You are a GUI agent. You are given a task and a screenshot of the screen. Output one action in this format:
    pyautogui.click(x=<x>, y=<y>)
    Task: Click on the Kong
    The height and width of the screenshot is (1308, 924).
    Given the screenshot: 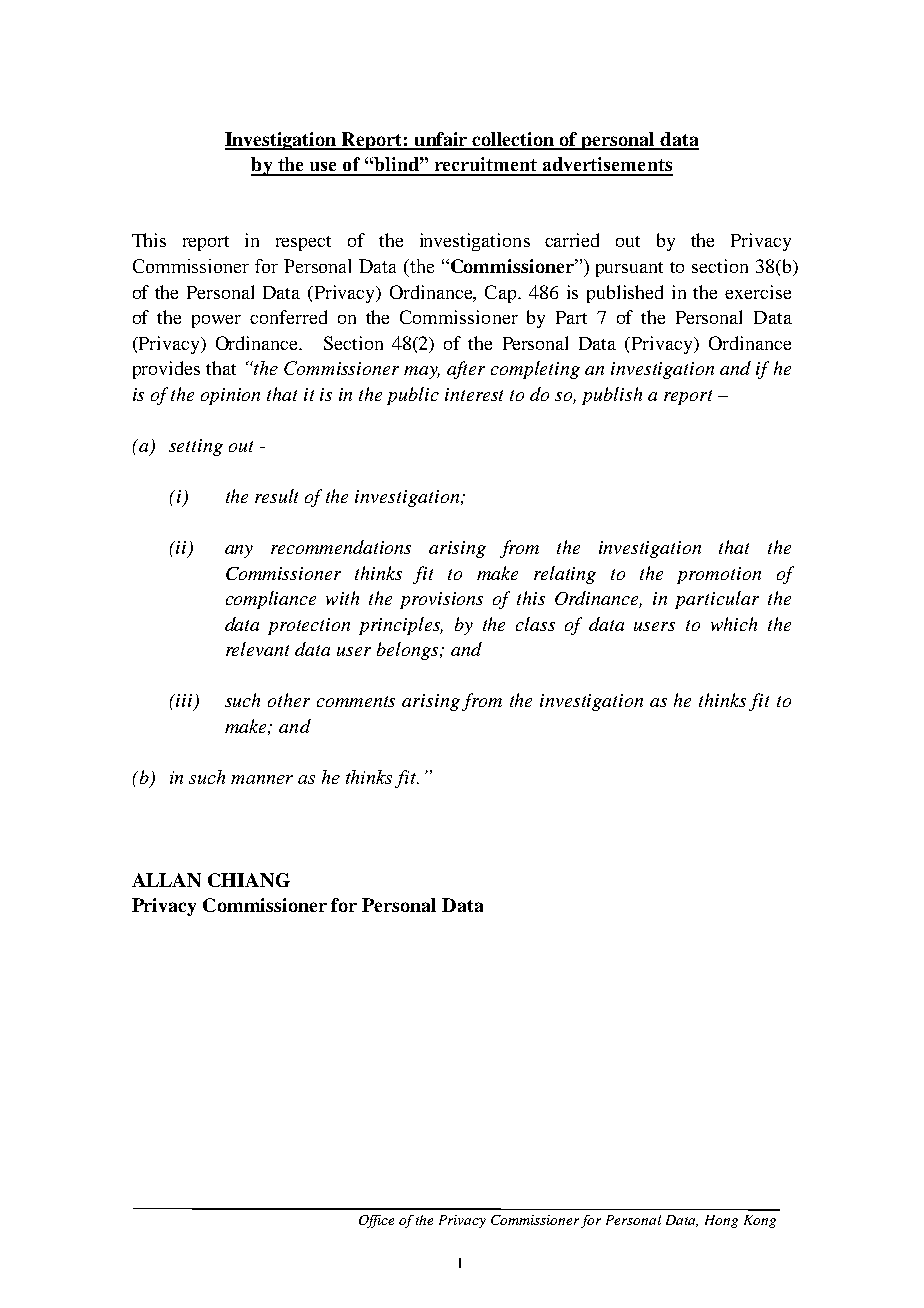 What is the action you would take?
    pyautogui.click(x=760, y=1221)
